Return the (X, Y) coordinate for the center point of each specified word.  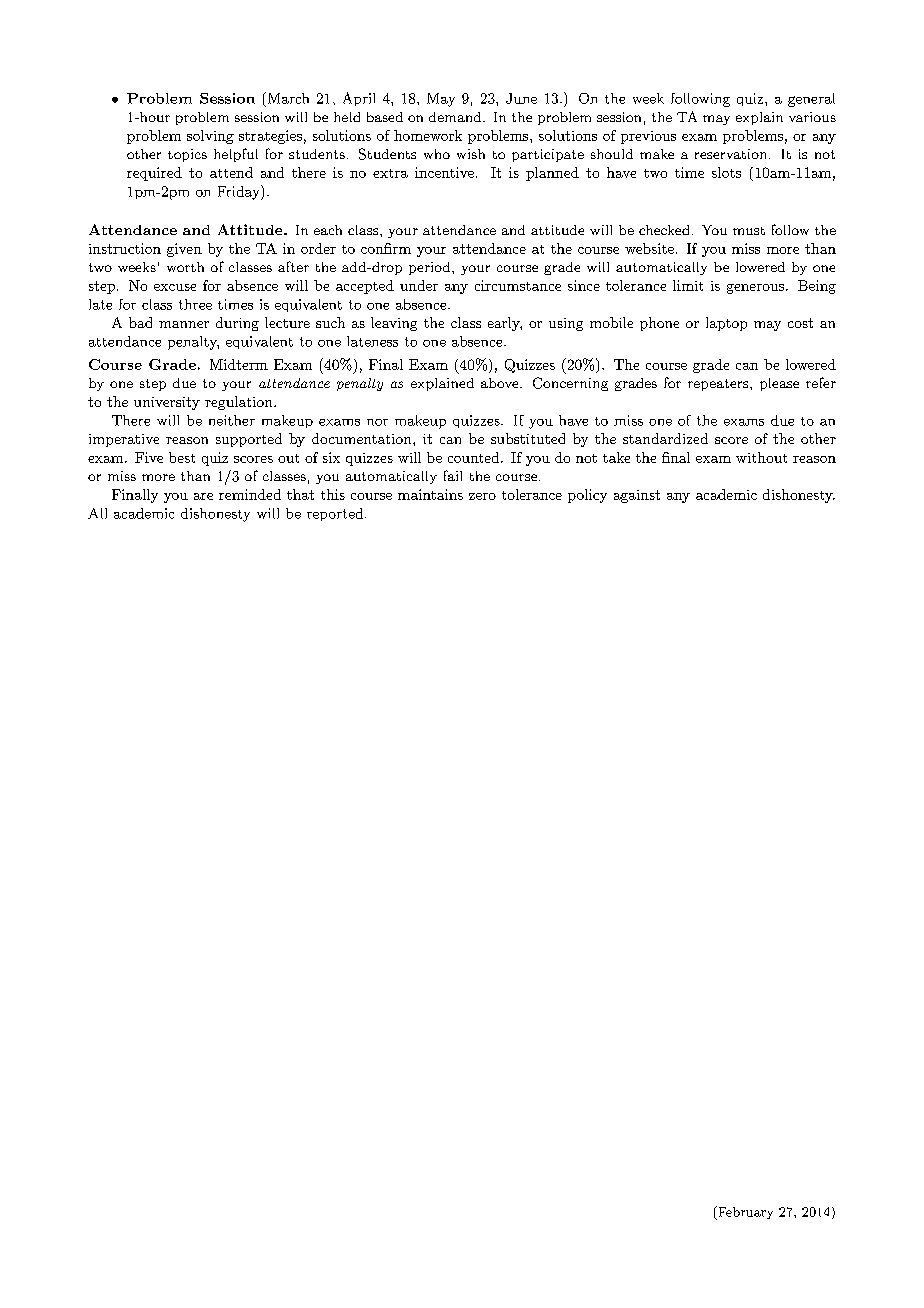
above (501, 383)
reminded (250, 494)
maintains (430, 494)
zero (482, 496)
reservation (730, 154)
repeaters (719, 385)
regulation (240, 403)
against (637, 496)
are (203, 496)
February (744, 1213)
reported (335, 514)
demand (456, 117)
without (761, 457)
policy (587, 496)
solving (210, 137)
